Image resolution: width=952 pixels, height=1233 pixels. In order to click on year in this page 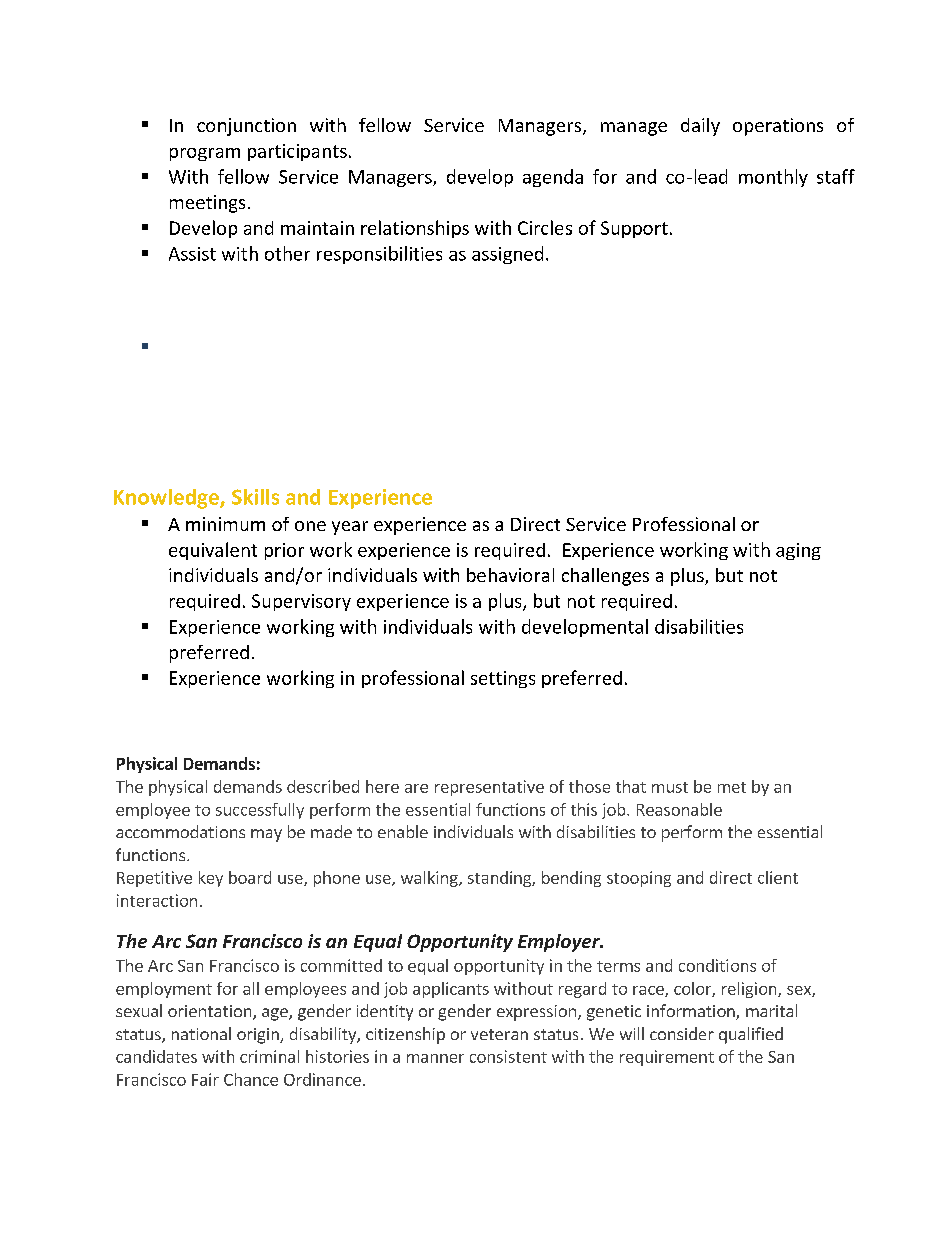, I will do `click(350, 528)`.
